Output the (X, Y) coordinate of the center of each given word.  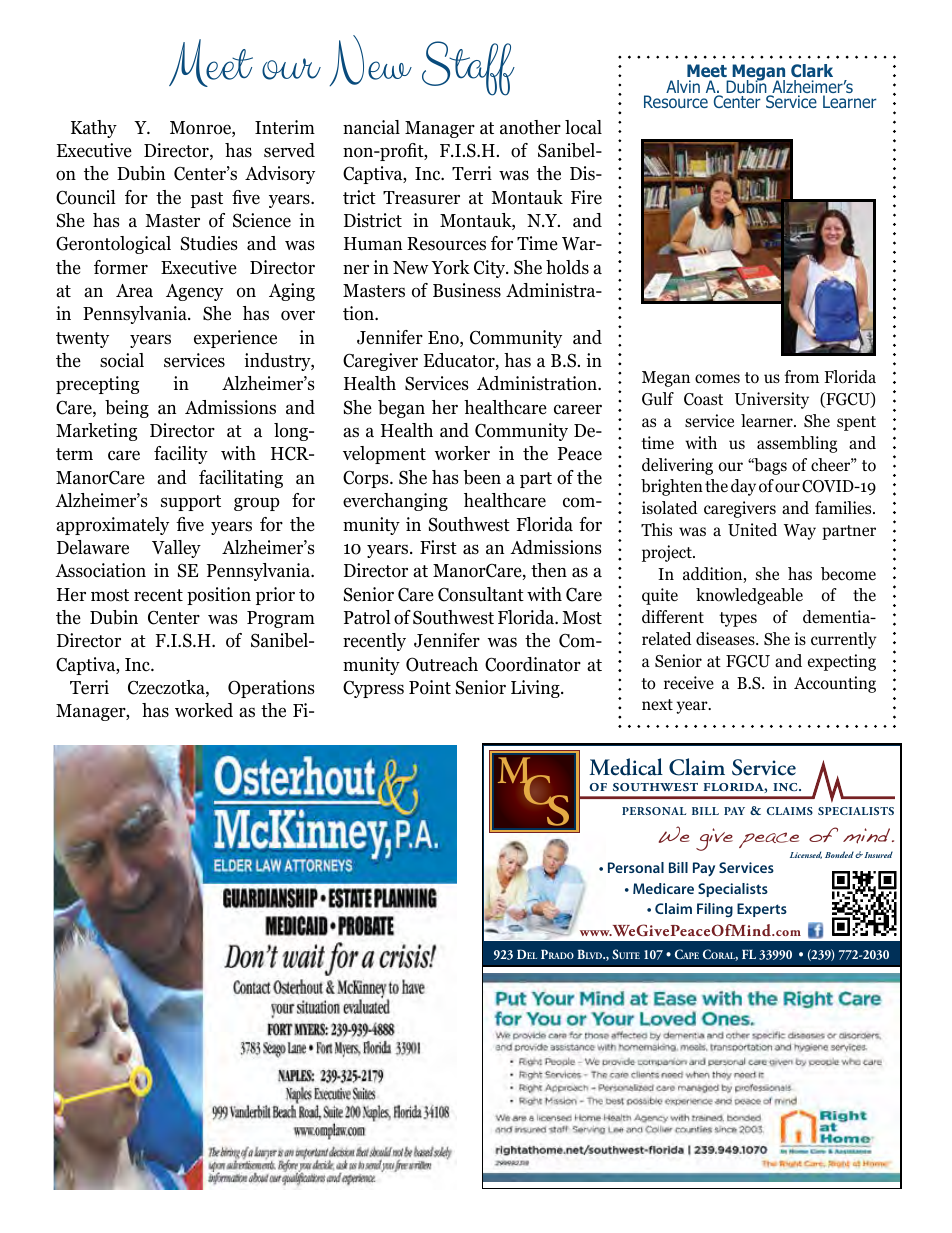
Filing (715, 910)
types (738, 619)
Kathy (94, 129)
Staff (468, 68)
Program (281, 619)
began (401, 409)
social (122, 360)
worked (204, 710)
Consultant (481, 594)
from (802, 377)
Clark (812, 70)
